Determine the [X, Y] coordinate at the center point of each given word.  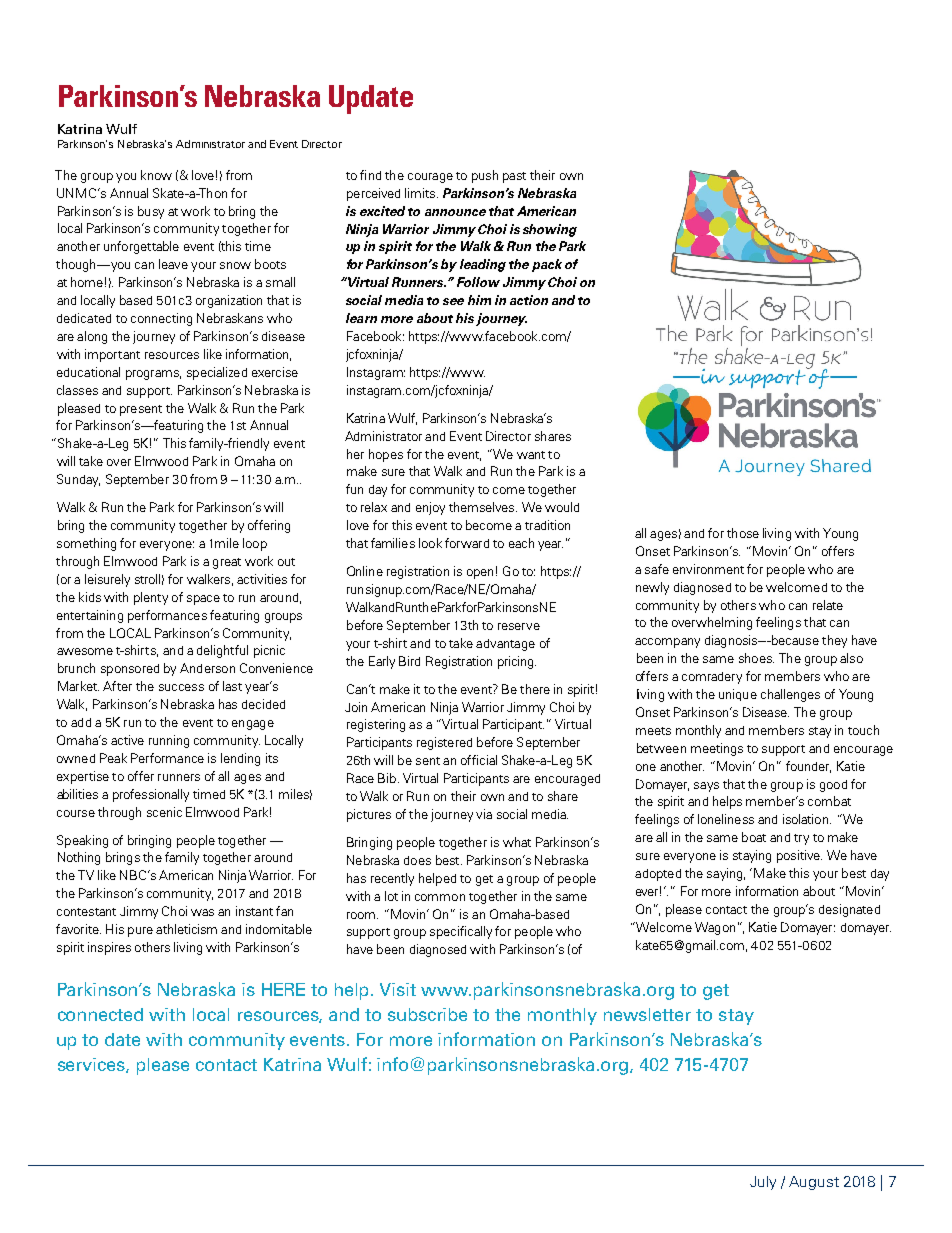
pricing [517, 662]
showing [550, 230]
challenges [790, 695]
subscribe [427, 1014]
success [181, 687]
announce [455, 212]
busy [151, 212]
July [763, 1183]
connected [100, 1014]
